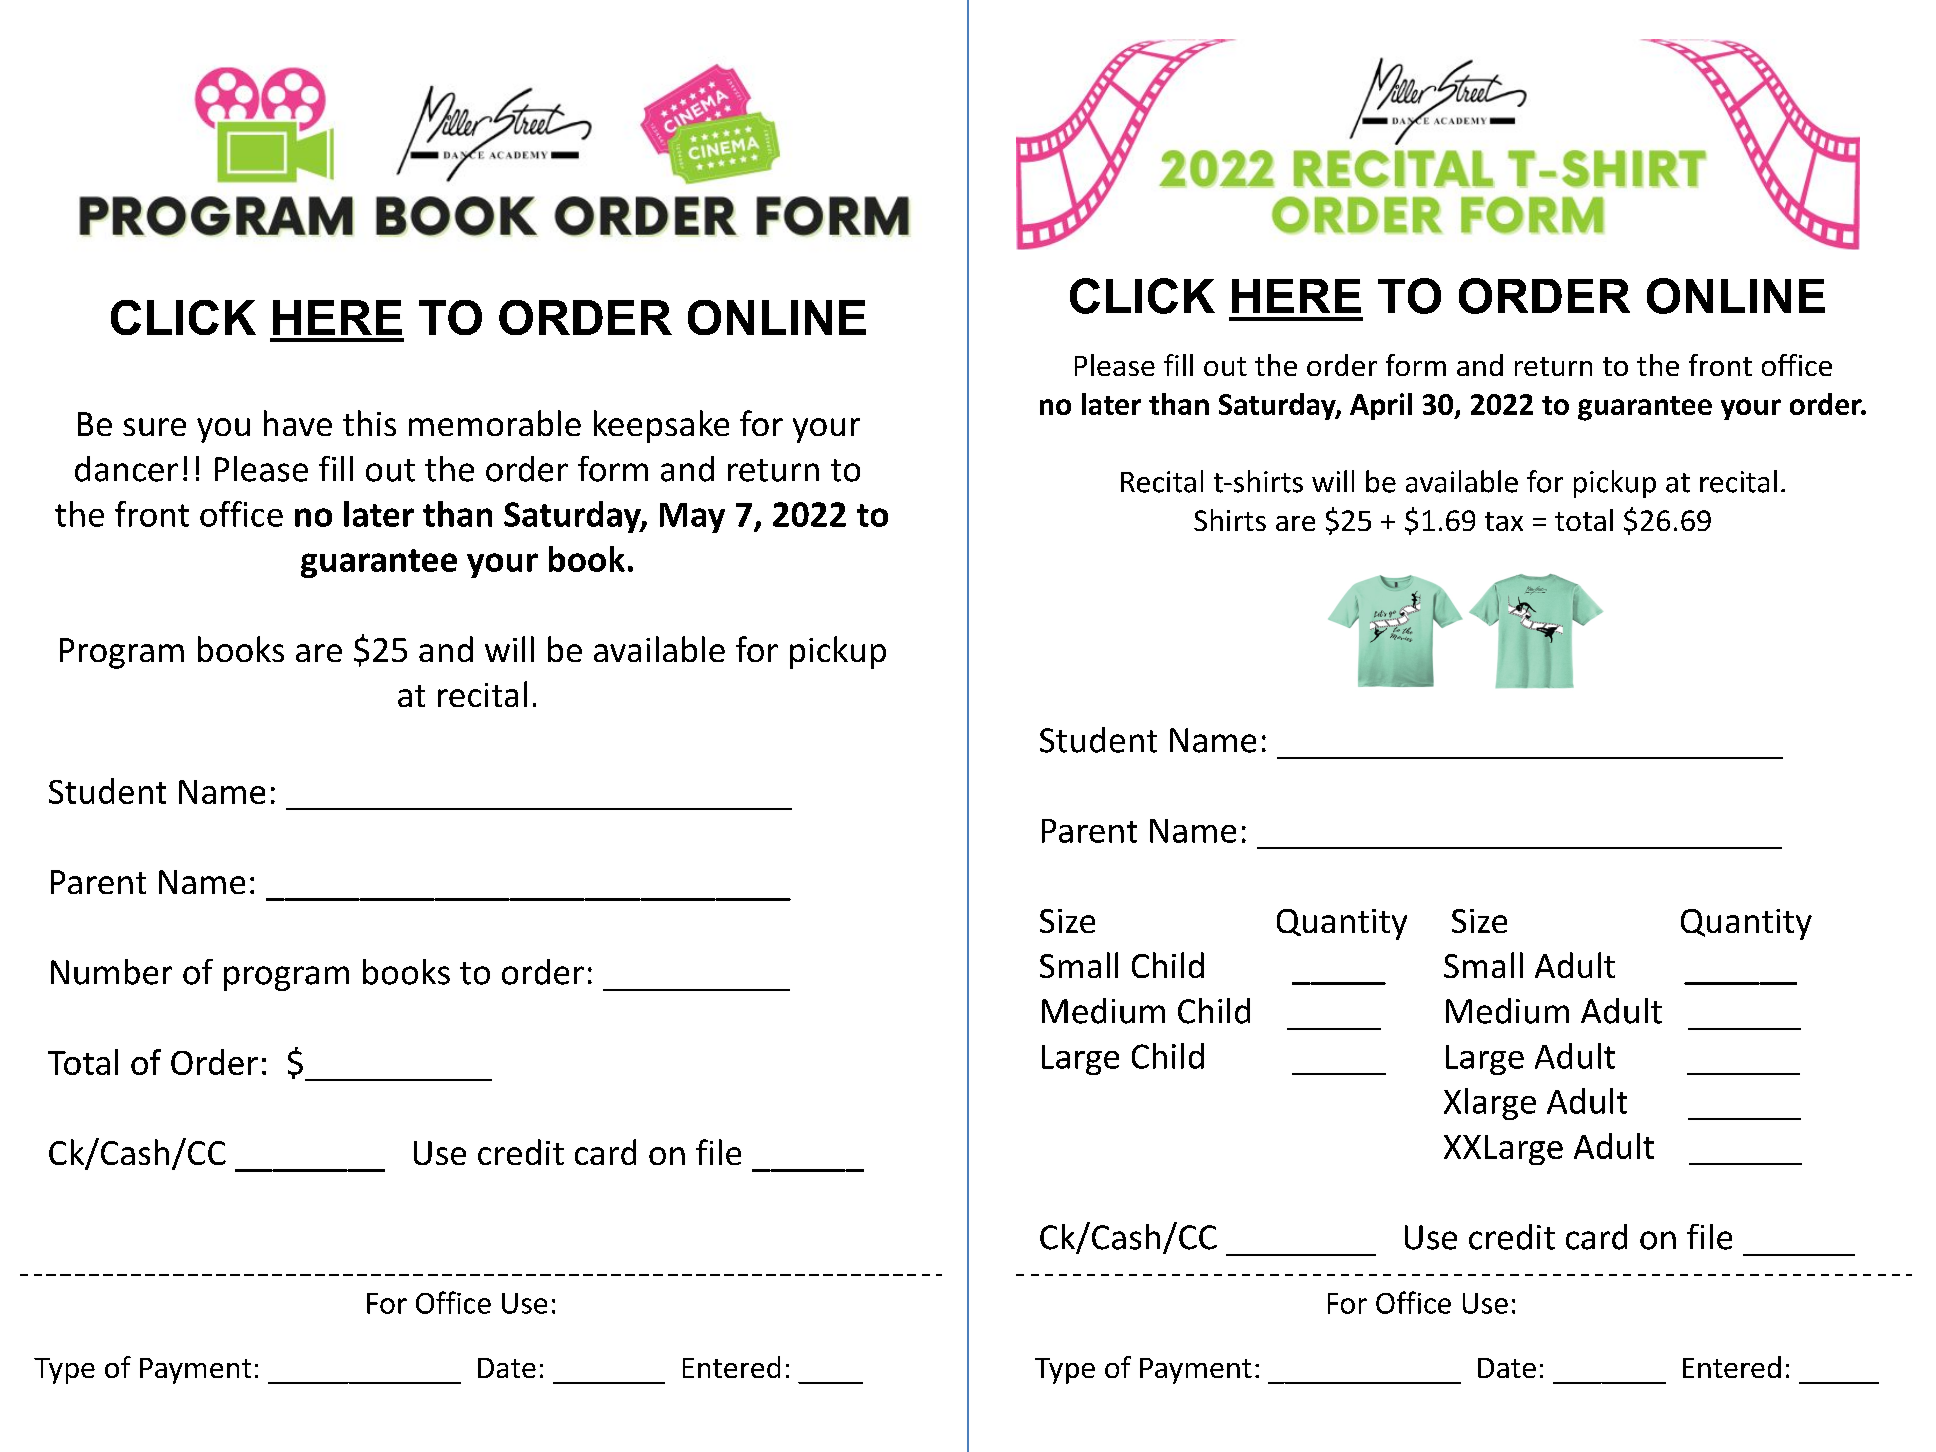  I want to click on keepsake, so click(661, 426).
